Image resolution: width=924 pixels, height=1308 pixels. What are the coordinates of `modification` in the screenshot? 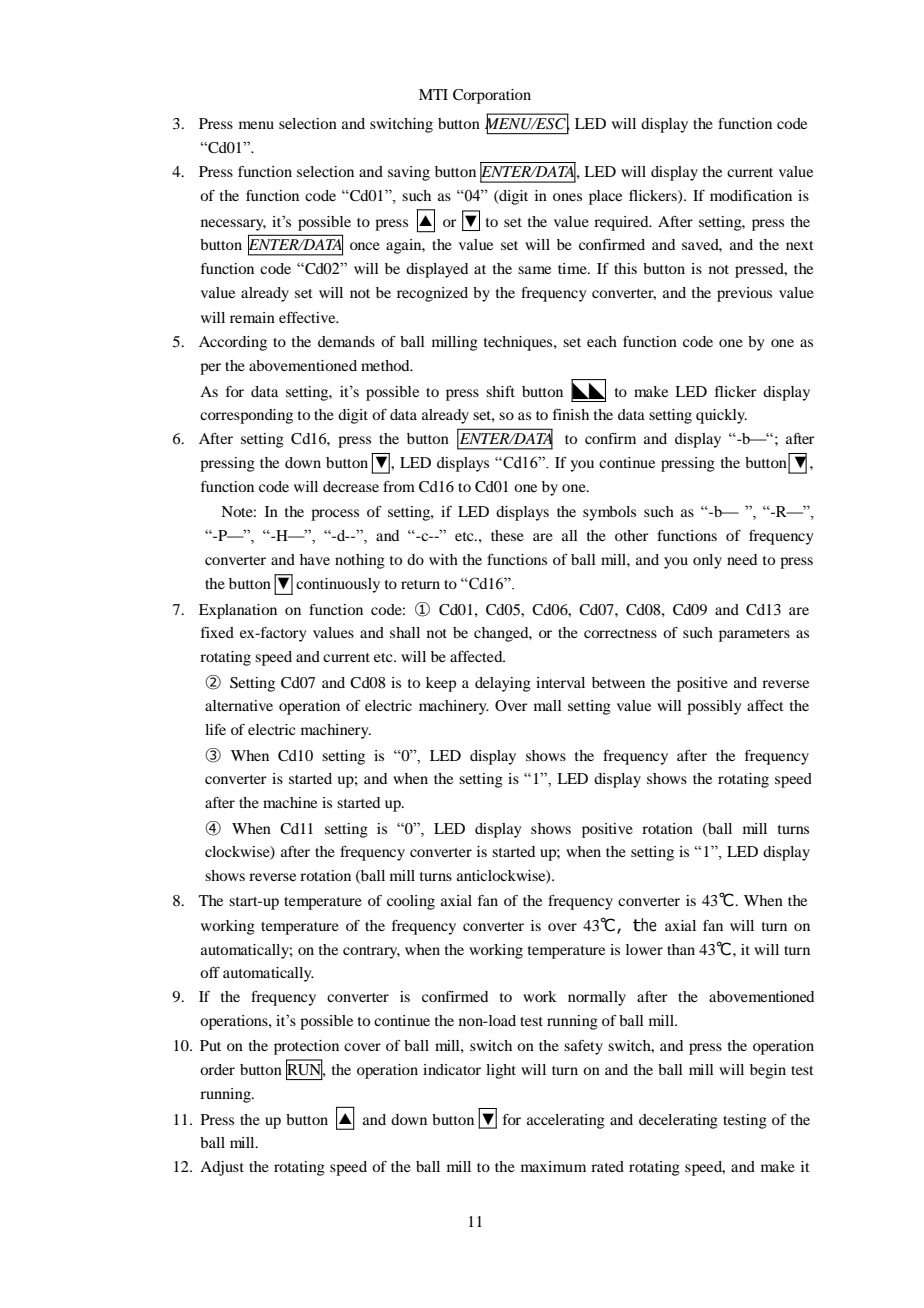 It's located at (751, 195).
